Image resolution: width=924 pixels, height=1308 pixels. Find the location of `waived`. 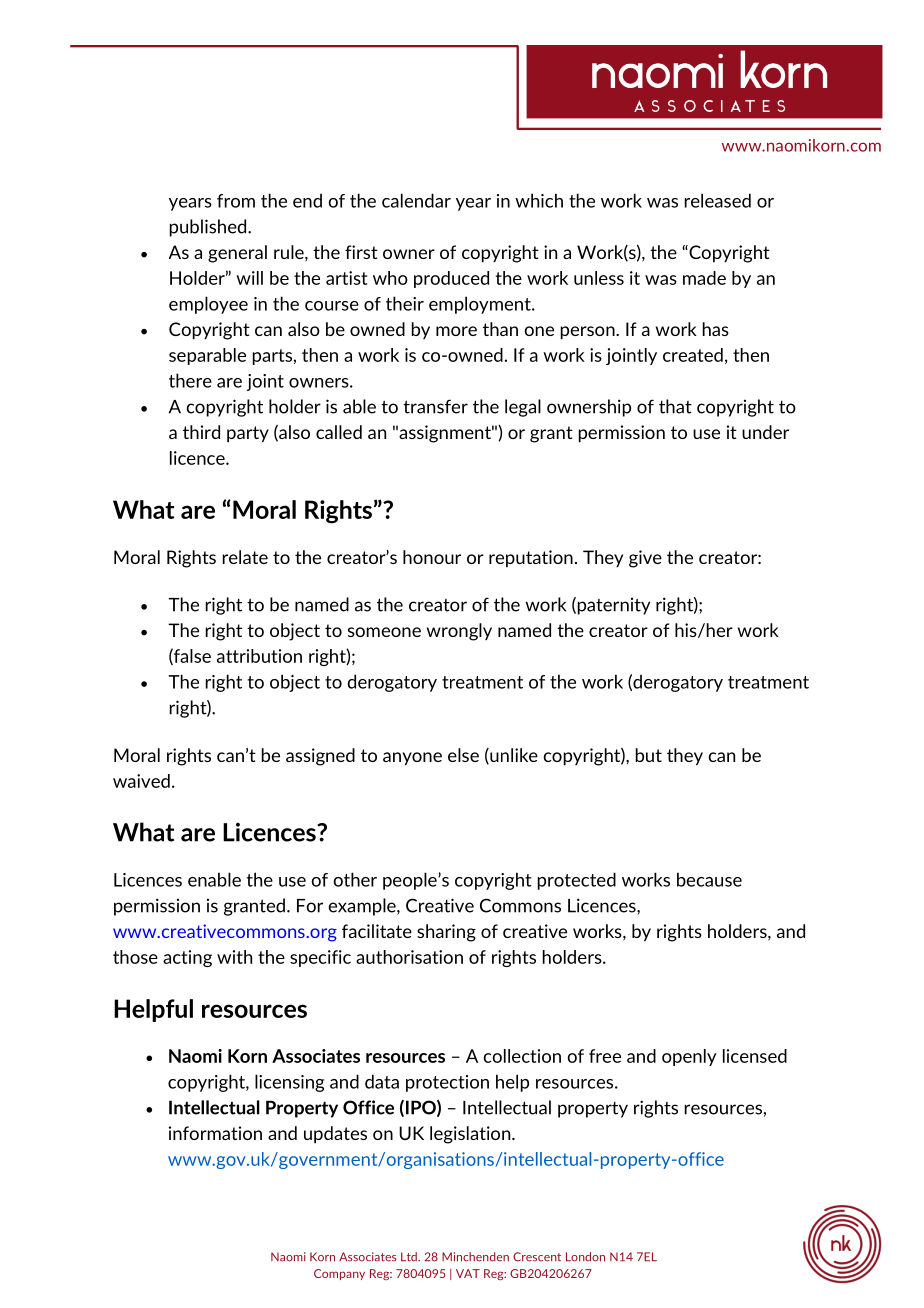

waived is located at coordinates (141, 781).
